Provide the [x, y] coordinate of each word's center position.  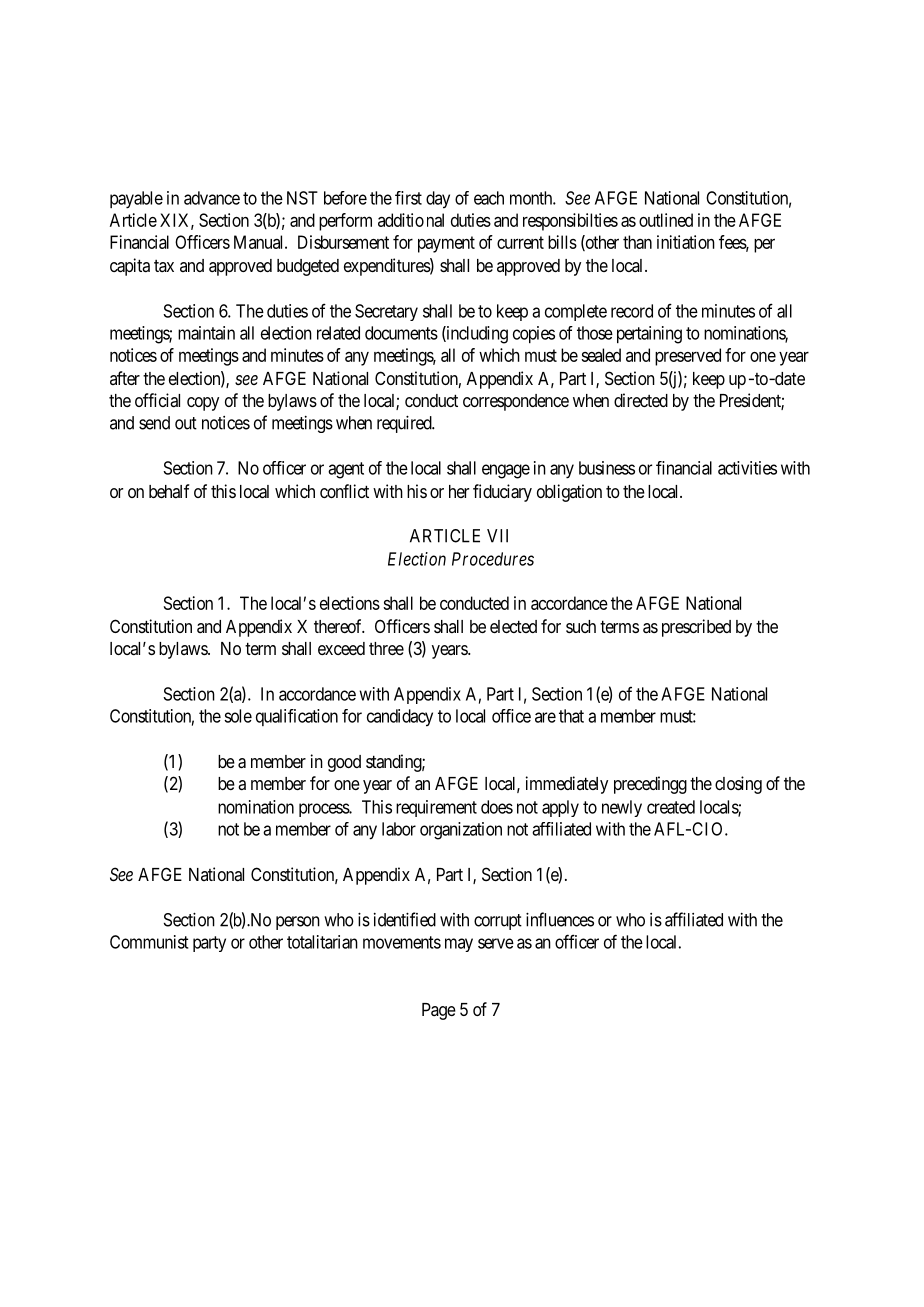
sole [238, 716]
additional [411, 220]
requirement [436, 808]
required [405, 424]
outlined [666, 220]
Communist [149, 942]
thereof [339, 626]
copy [203, 404]
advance [212, 198]
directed [641, 400]
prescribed [696, 628]
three [386, 648]
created [671, 807]
